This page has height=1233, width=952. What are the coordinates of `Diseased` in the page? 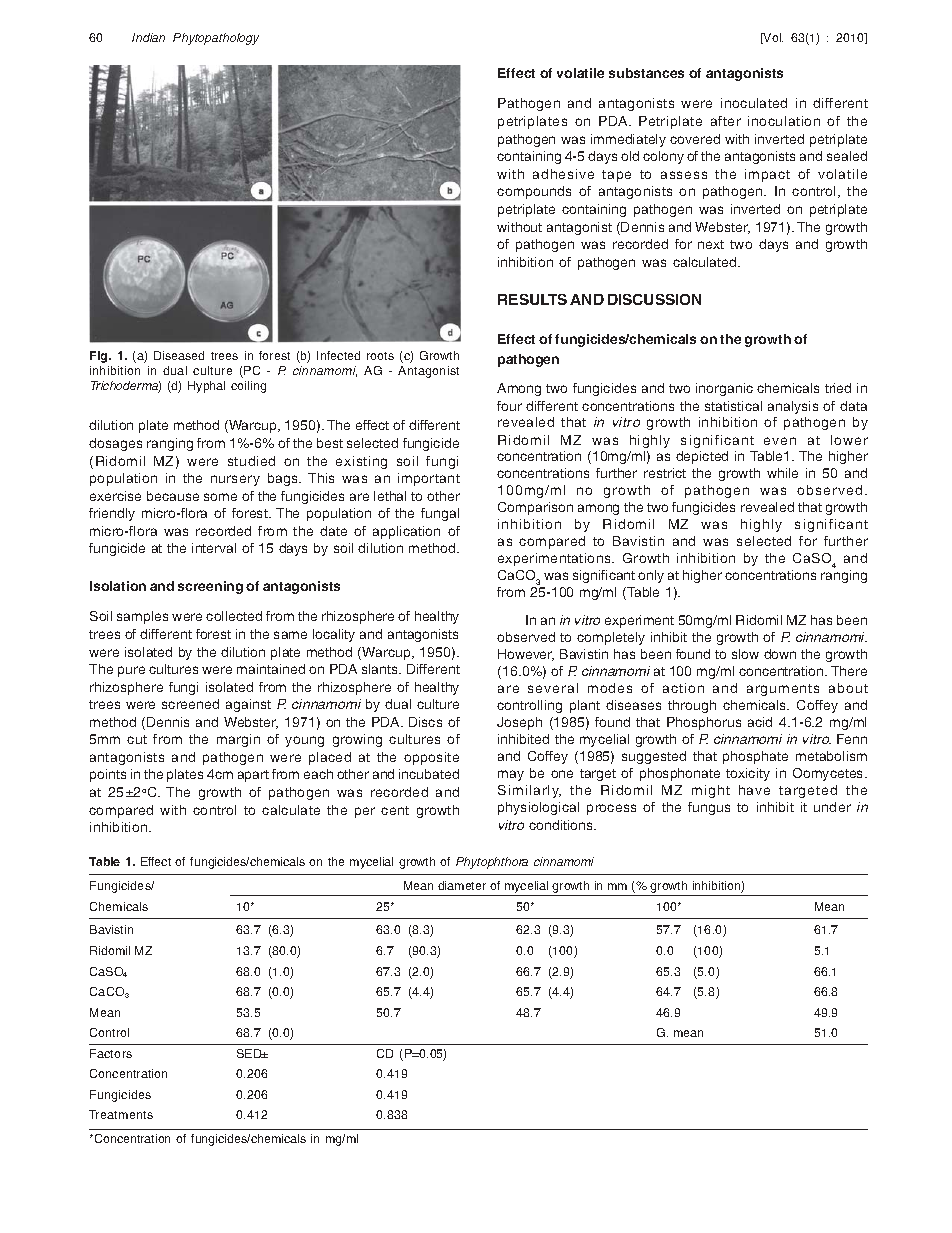 It's located at (179, 355).
